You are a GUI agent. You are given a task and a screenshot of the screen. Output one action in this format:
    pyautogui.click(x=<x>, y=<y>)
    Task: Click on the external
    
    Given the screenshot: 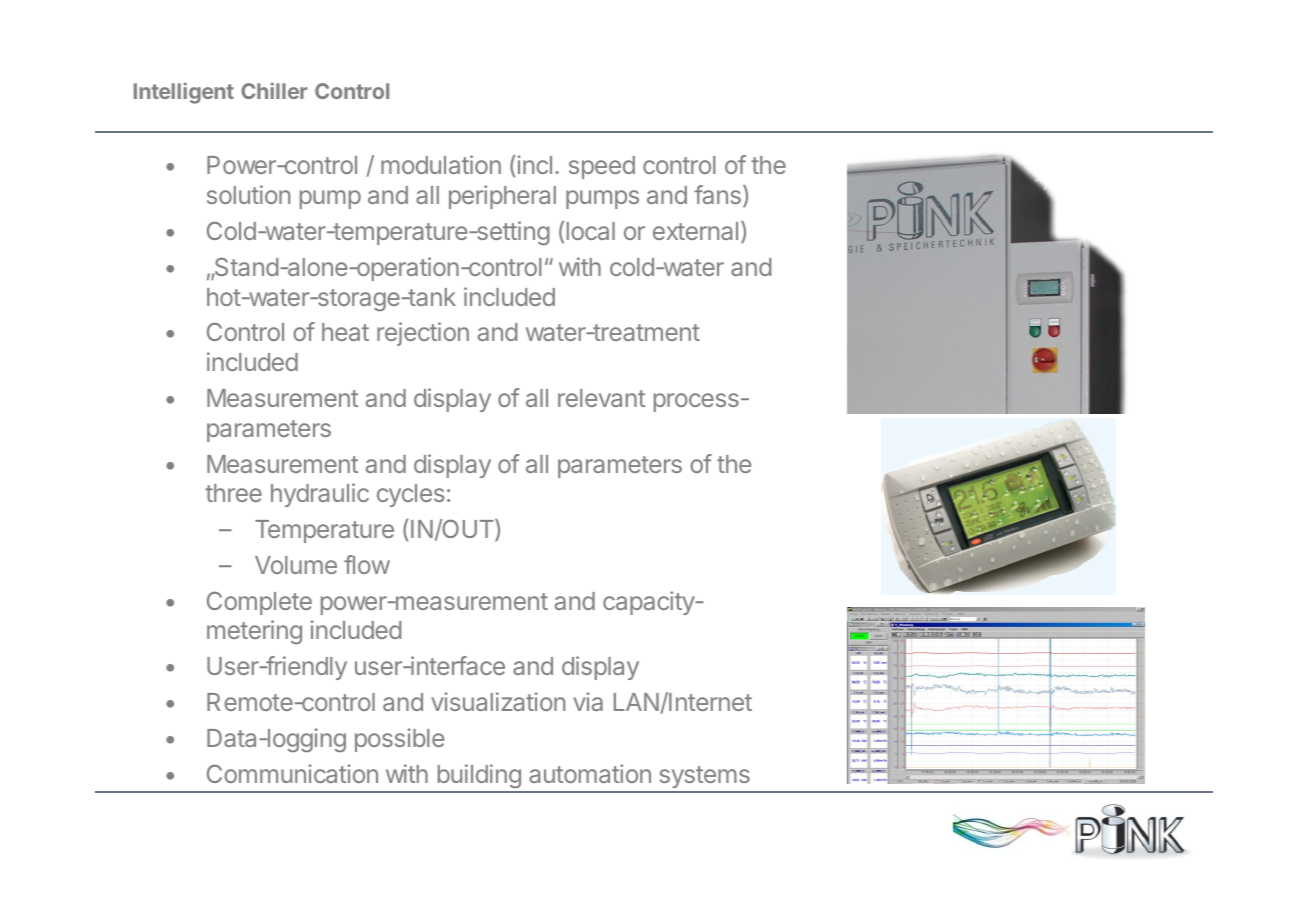 What is the action you would take?
    pyautogui.click(x=695, y=231)
